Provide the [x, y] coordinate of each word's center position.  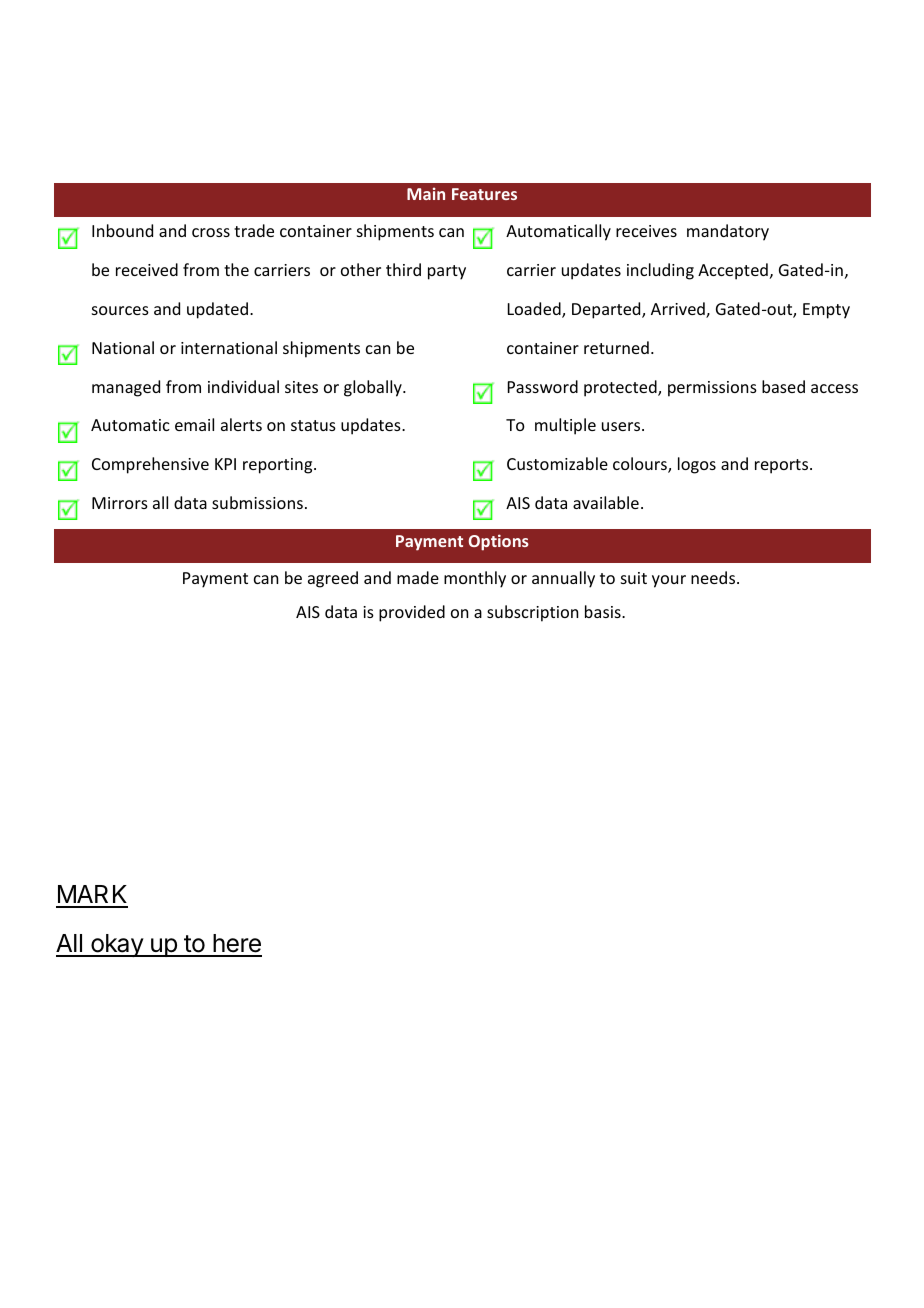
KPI [225, 464]
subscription [532, 613]
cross [211, 232]
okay [117, 945]
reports [783, 466]
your [669, 581]
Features [484, 194]
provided [412, 613]
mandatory [728, 232]
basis [604, 611]
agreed [333, 579]
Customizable [557, 463]
